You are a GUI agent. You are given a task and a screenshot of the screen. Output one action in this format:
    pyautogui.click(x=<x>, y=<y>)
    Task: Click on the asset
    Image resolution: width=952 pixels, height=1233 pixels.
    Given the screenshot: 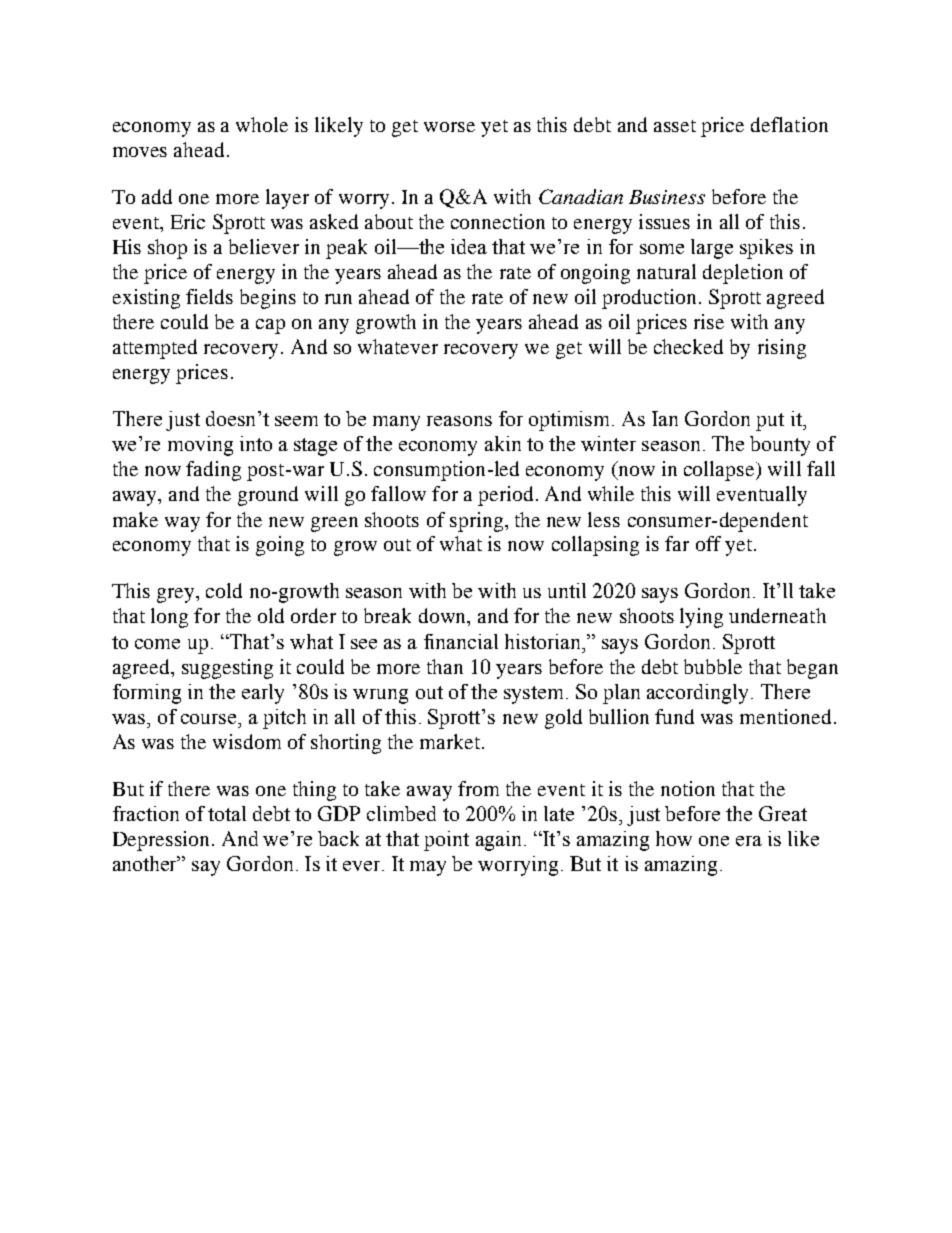 What is the action you would take?
    pyautogui.click(x=675, y=126)
